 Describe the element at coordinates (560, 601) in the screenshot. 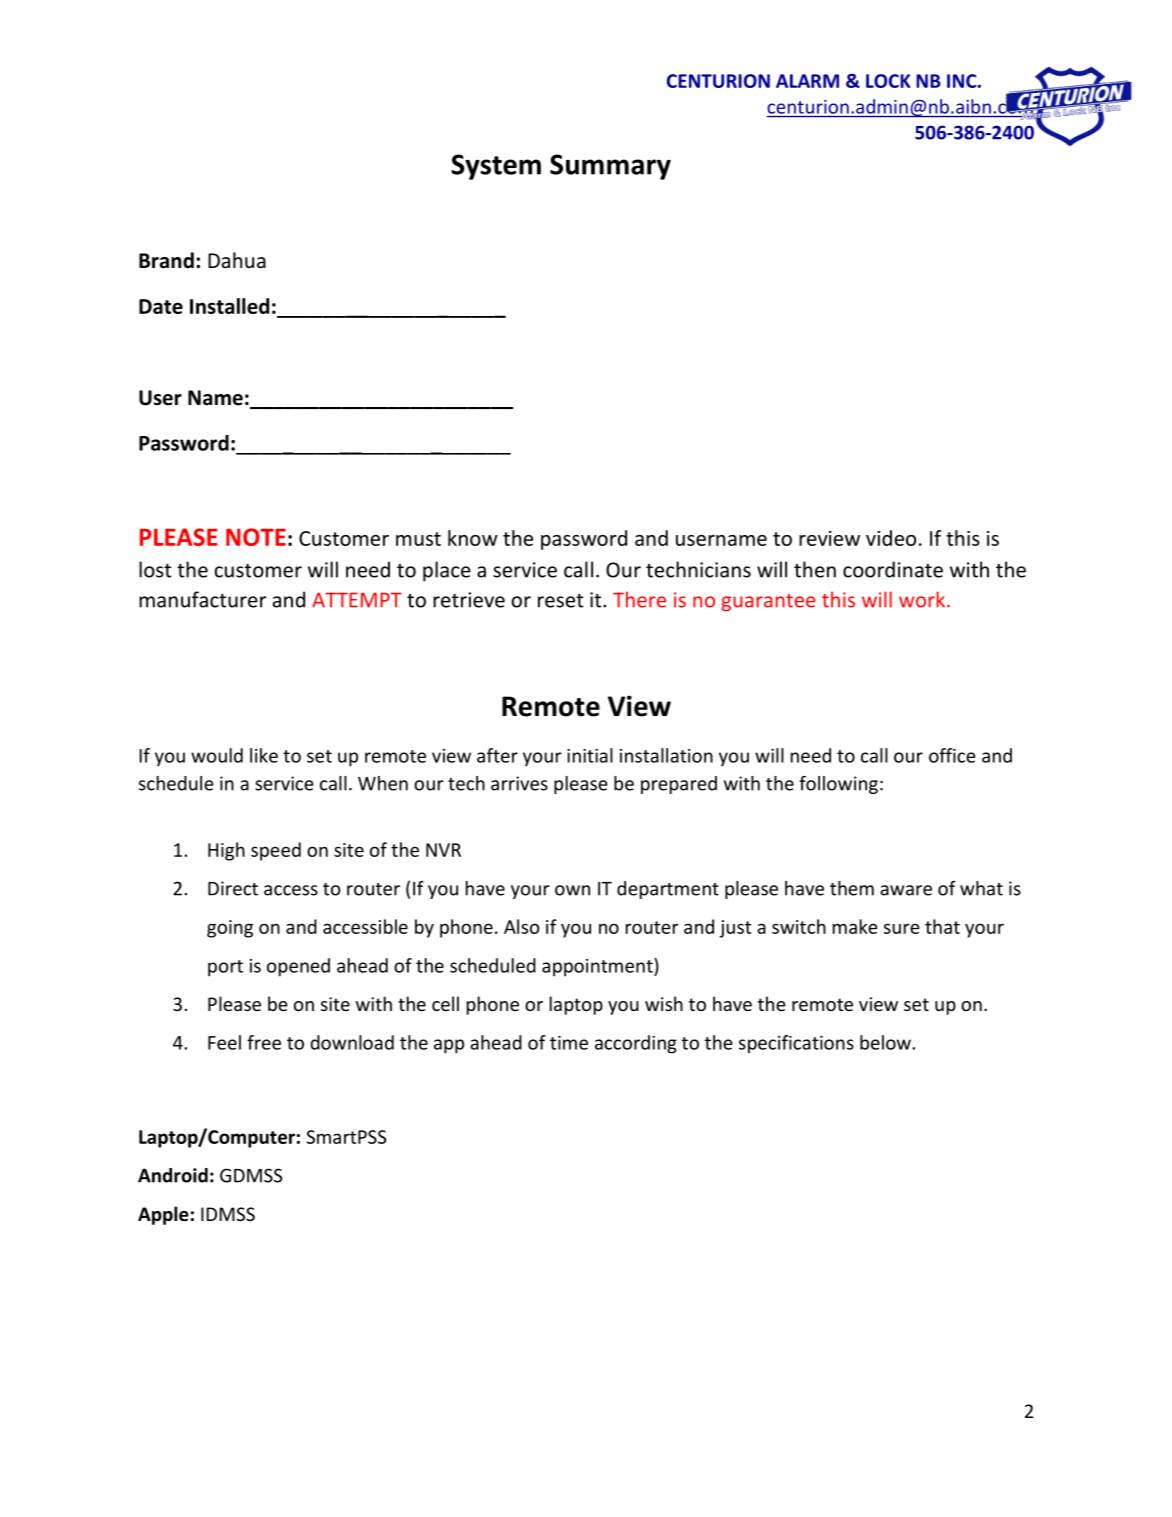

I see `reset` at that location.
